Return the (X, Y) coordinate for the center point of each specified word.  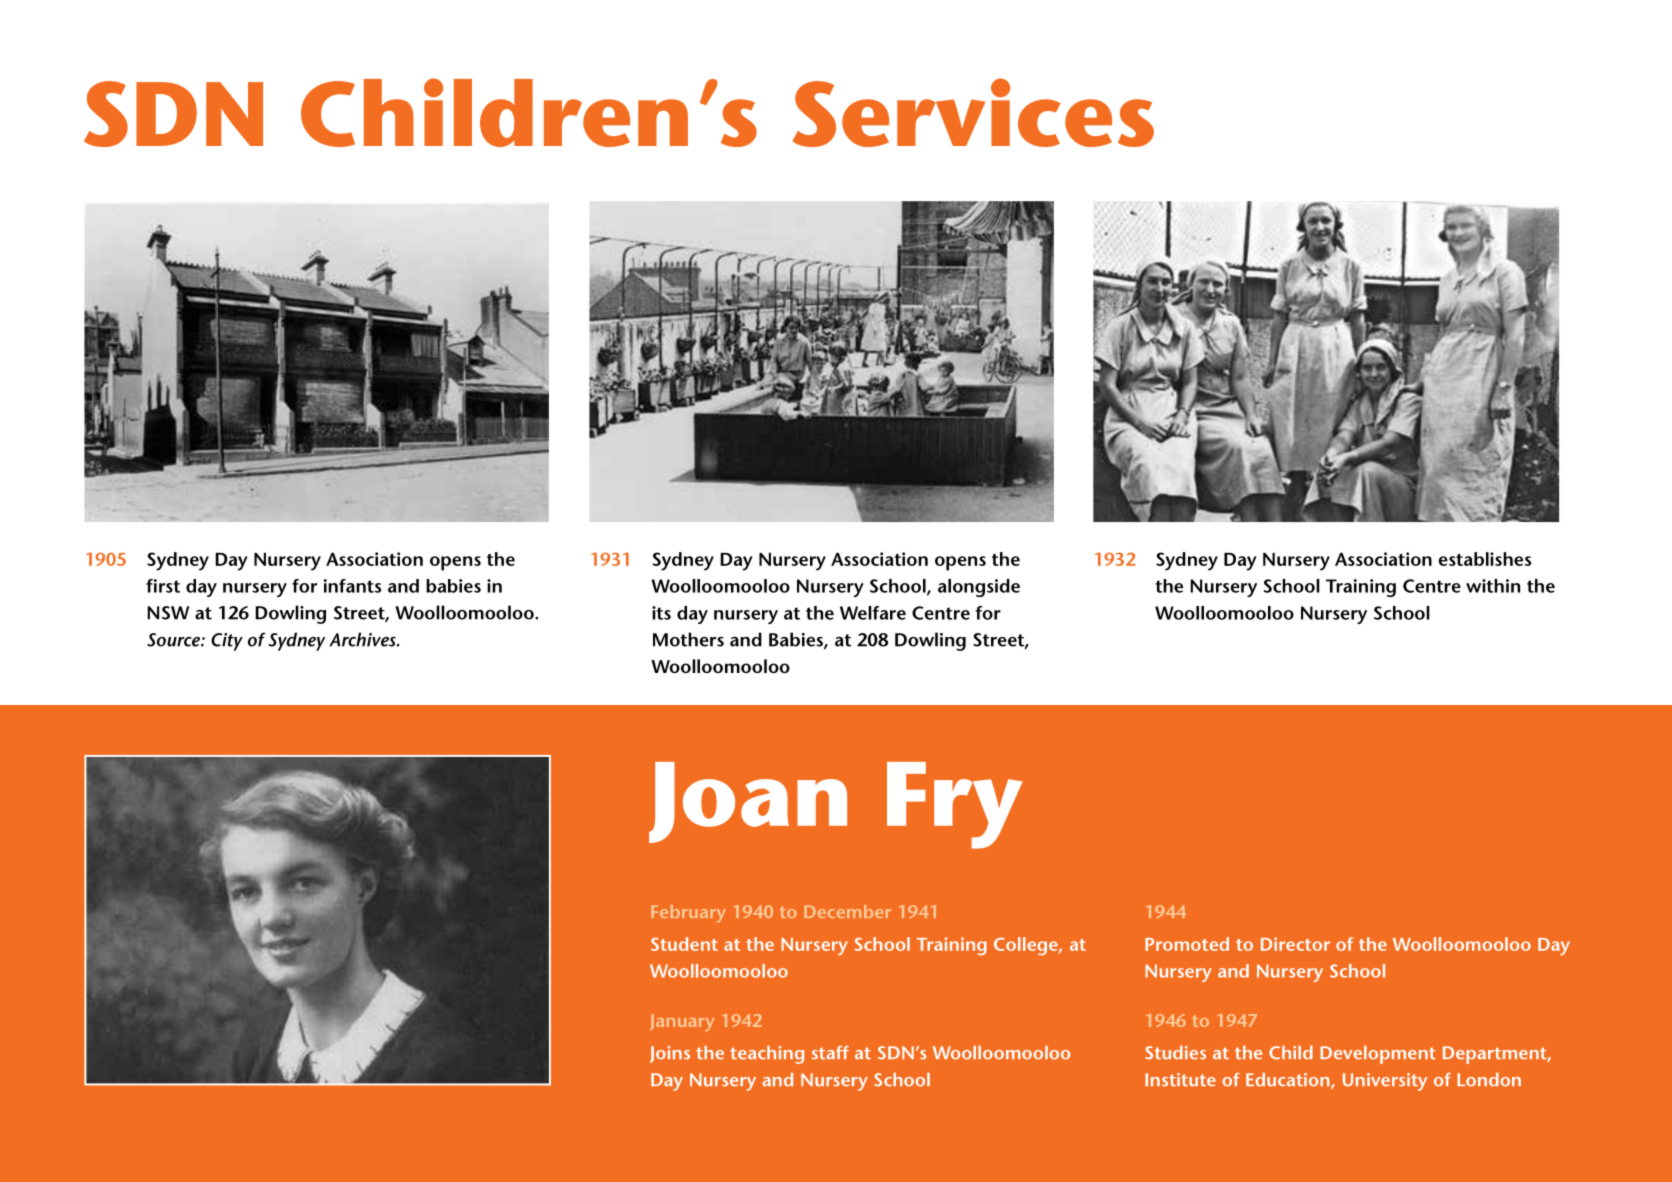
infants (352, 586)
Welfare (873, 613)
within (1493, 586)
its (661, 613)
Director (1295, 944)
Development (1378, 1055)
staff (830, 1053)
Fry (954, 805)
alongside (979, 588)
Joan (748, 802)
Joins (670, 1054)
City (227, 642)
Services (973, 112)
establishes (1485, 559)
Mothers (688, 639)
